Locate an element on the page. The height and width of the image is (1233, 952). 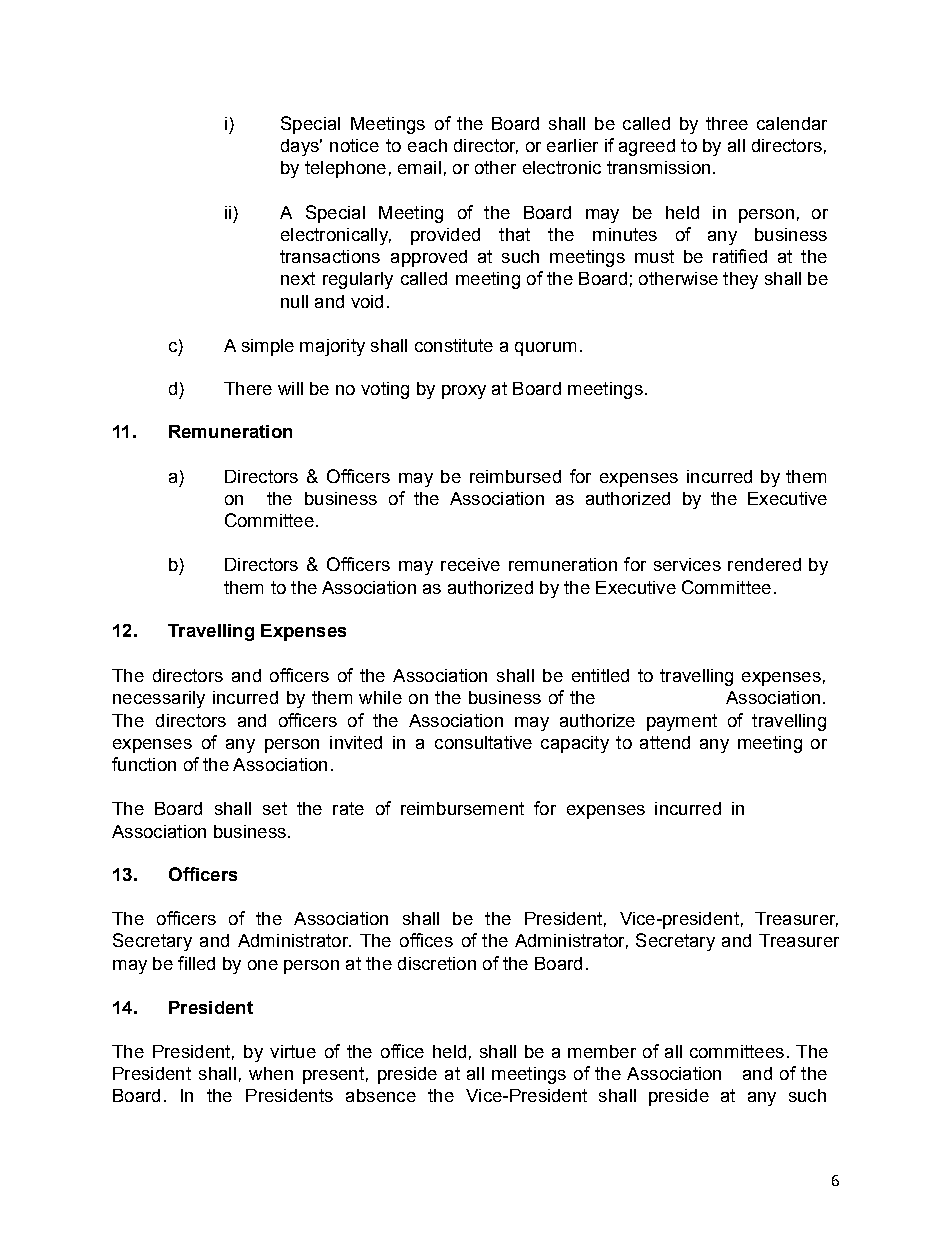
each is located at coordinates (427, 145).
